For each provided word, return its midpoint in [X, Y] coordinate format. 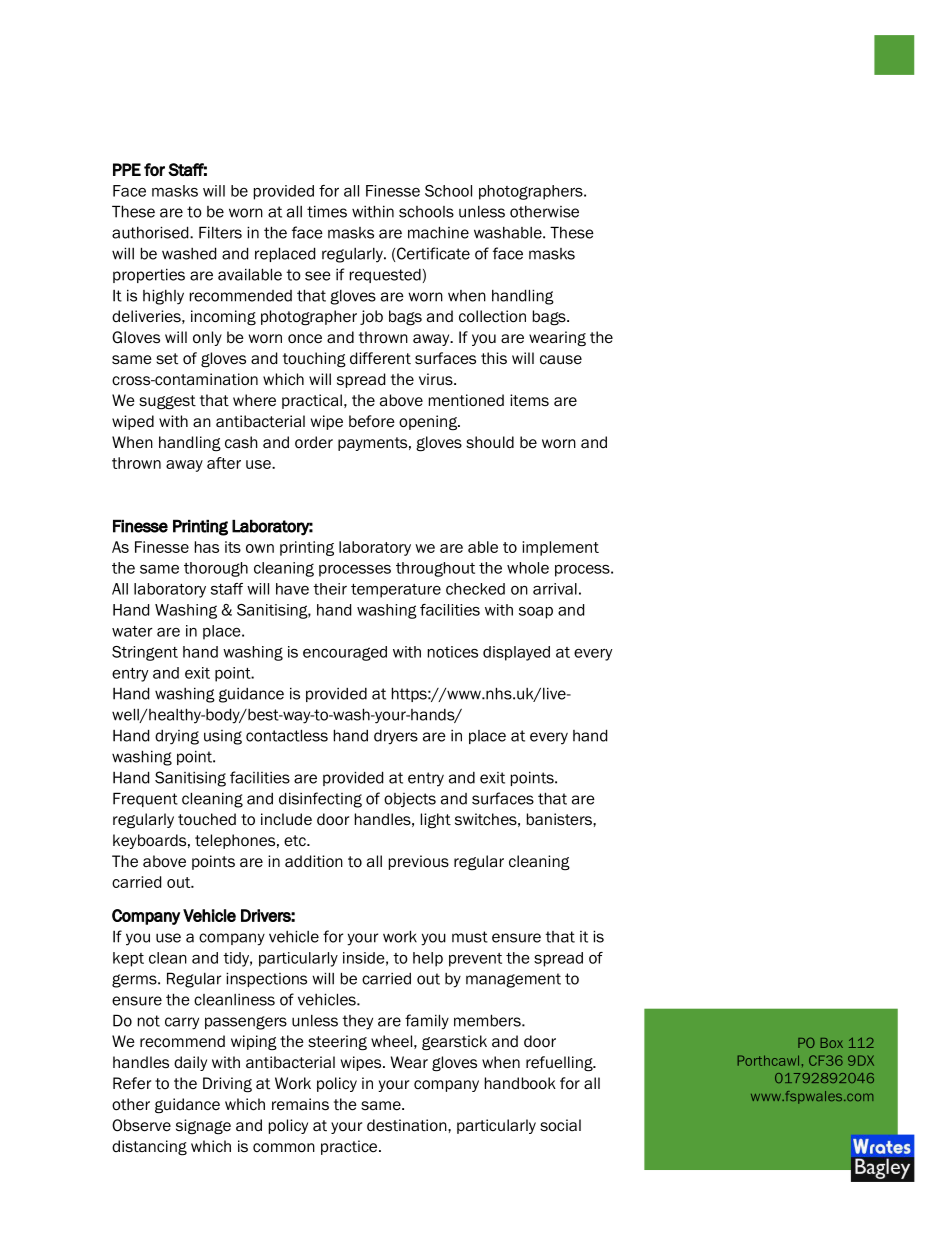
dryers [396, 737]
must [470, 937]
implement [561, 548]
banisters [560, 819]
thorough [216, 569]
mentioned [466, 400]
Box [832, 1043]
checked [475, 589]
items [529, 400]
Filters [220, 232]
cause [561, 360]
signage [203, 1127]
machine [438, 232]
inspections [266, 979]
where [254, 400]
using [223, 737]
